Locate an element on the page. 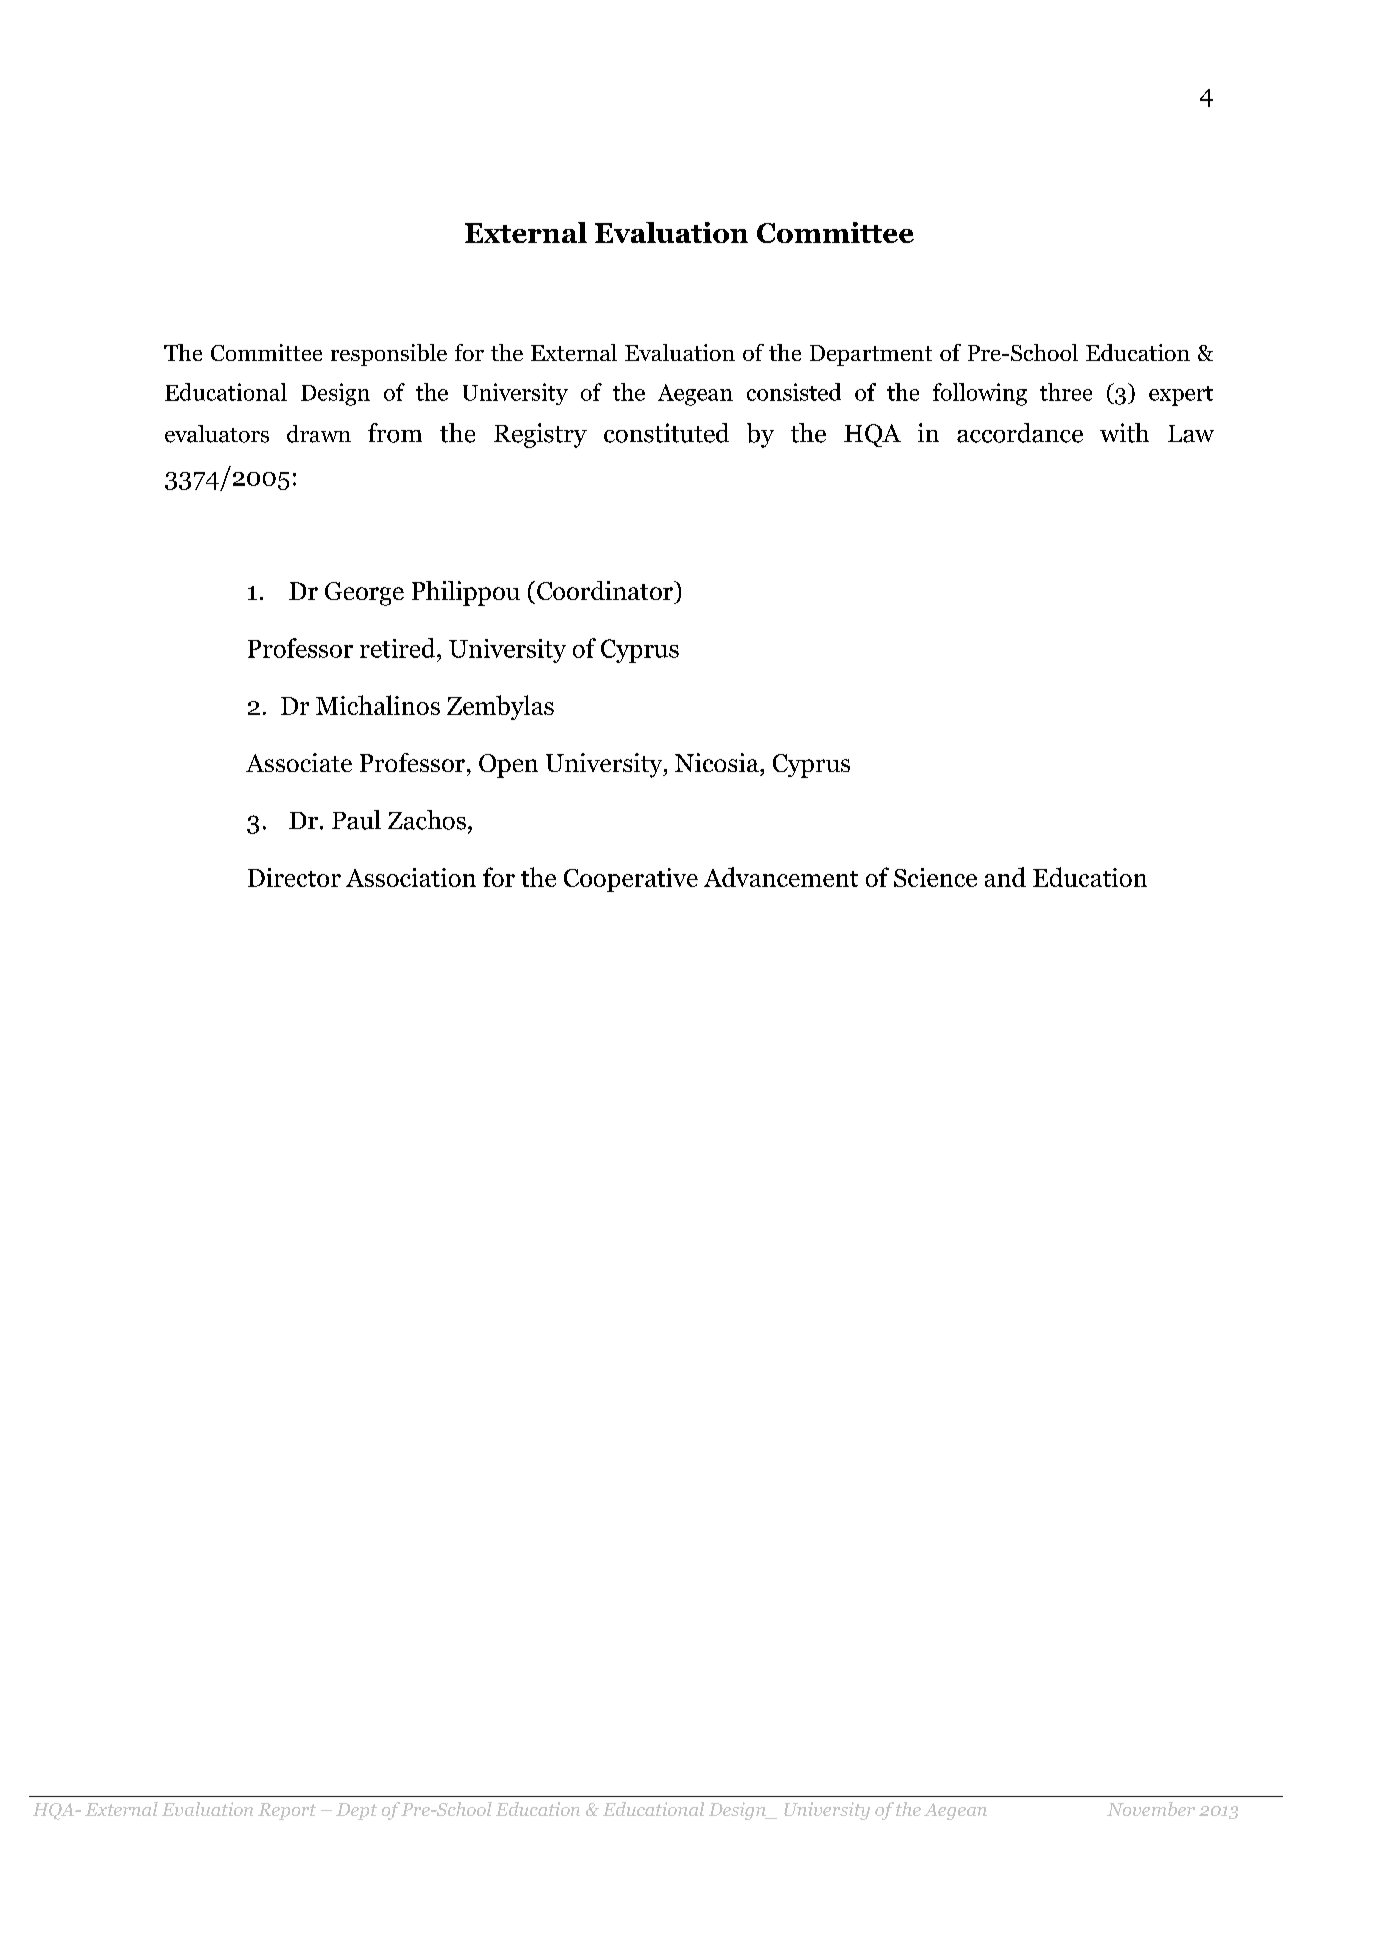 This page has height=1949, width=1377. constituted is located at coordinates (666, 433).
